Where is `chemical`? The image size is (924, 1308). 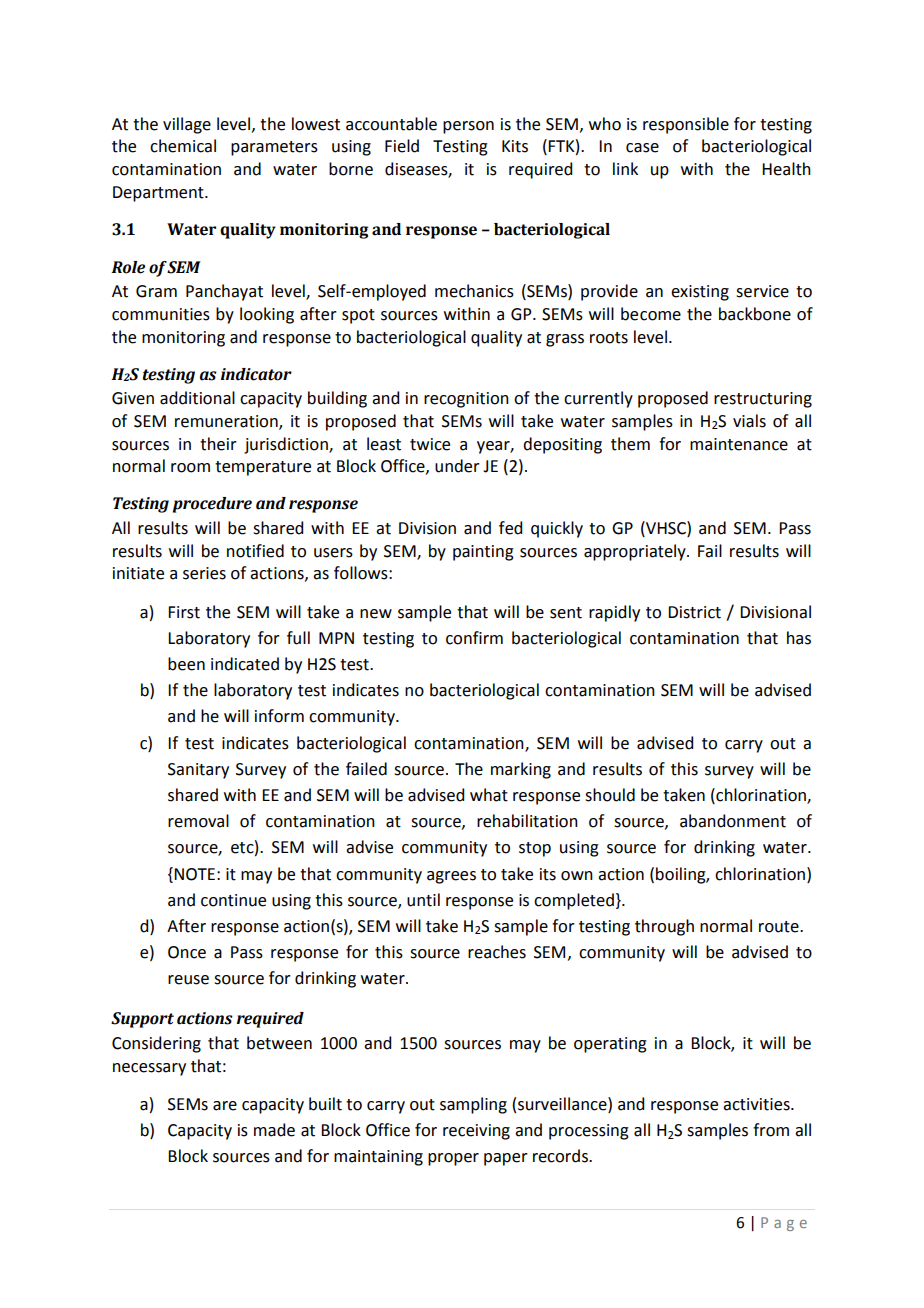 chemical is located at coordinates (183, 146).
